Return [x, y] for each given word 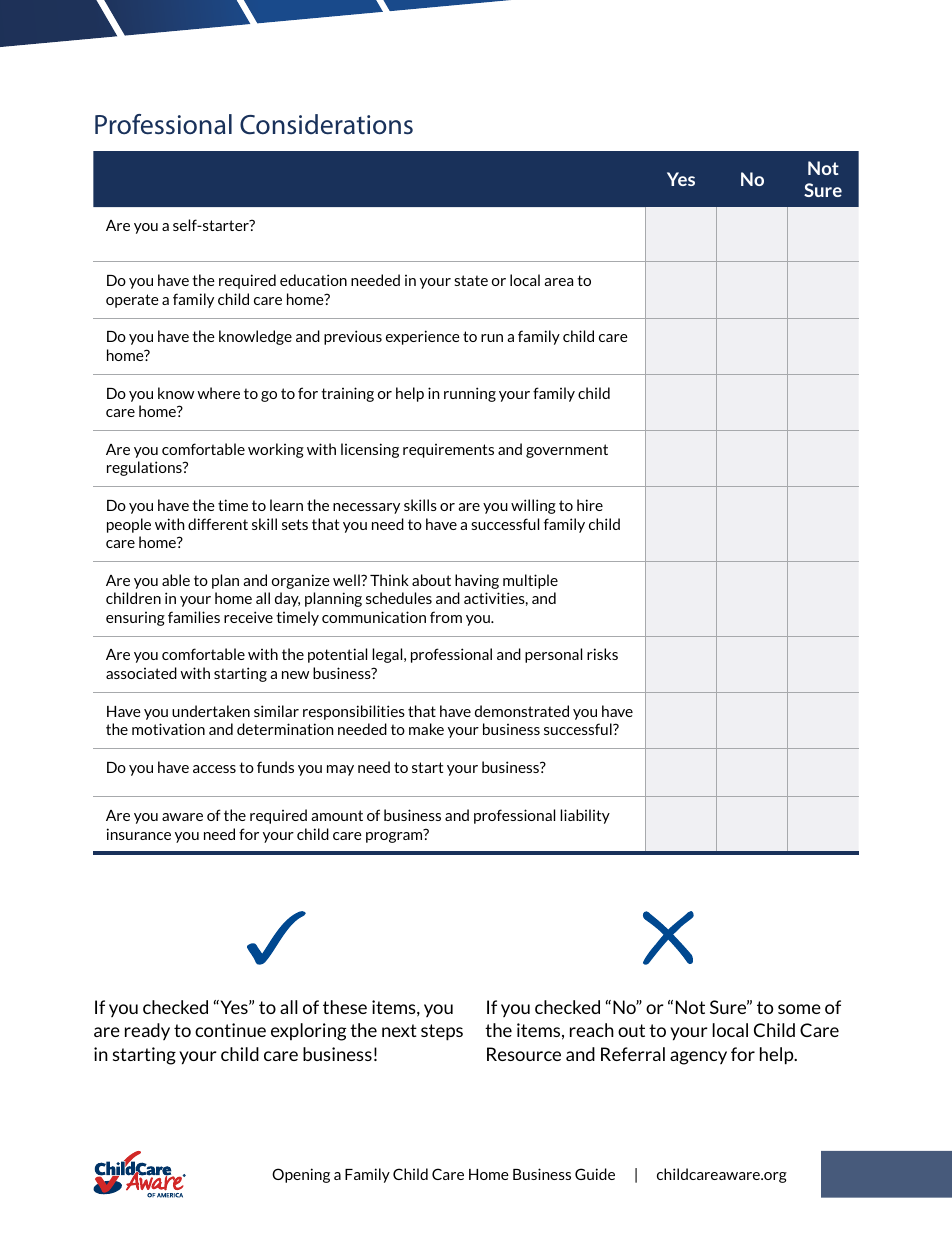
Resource [524, 1054]
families [194, 617]
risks [602, 654]
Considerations [326, 124]
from [446, 617]
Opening [301, 1175]
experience [423, 337]
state [471, 280]
